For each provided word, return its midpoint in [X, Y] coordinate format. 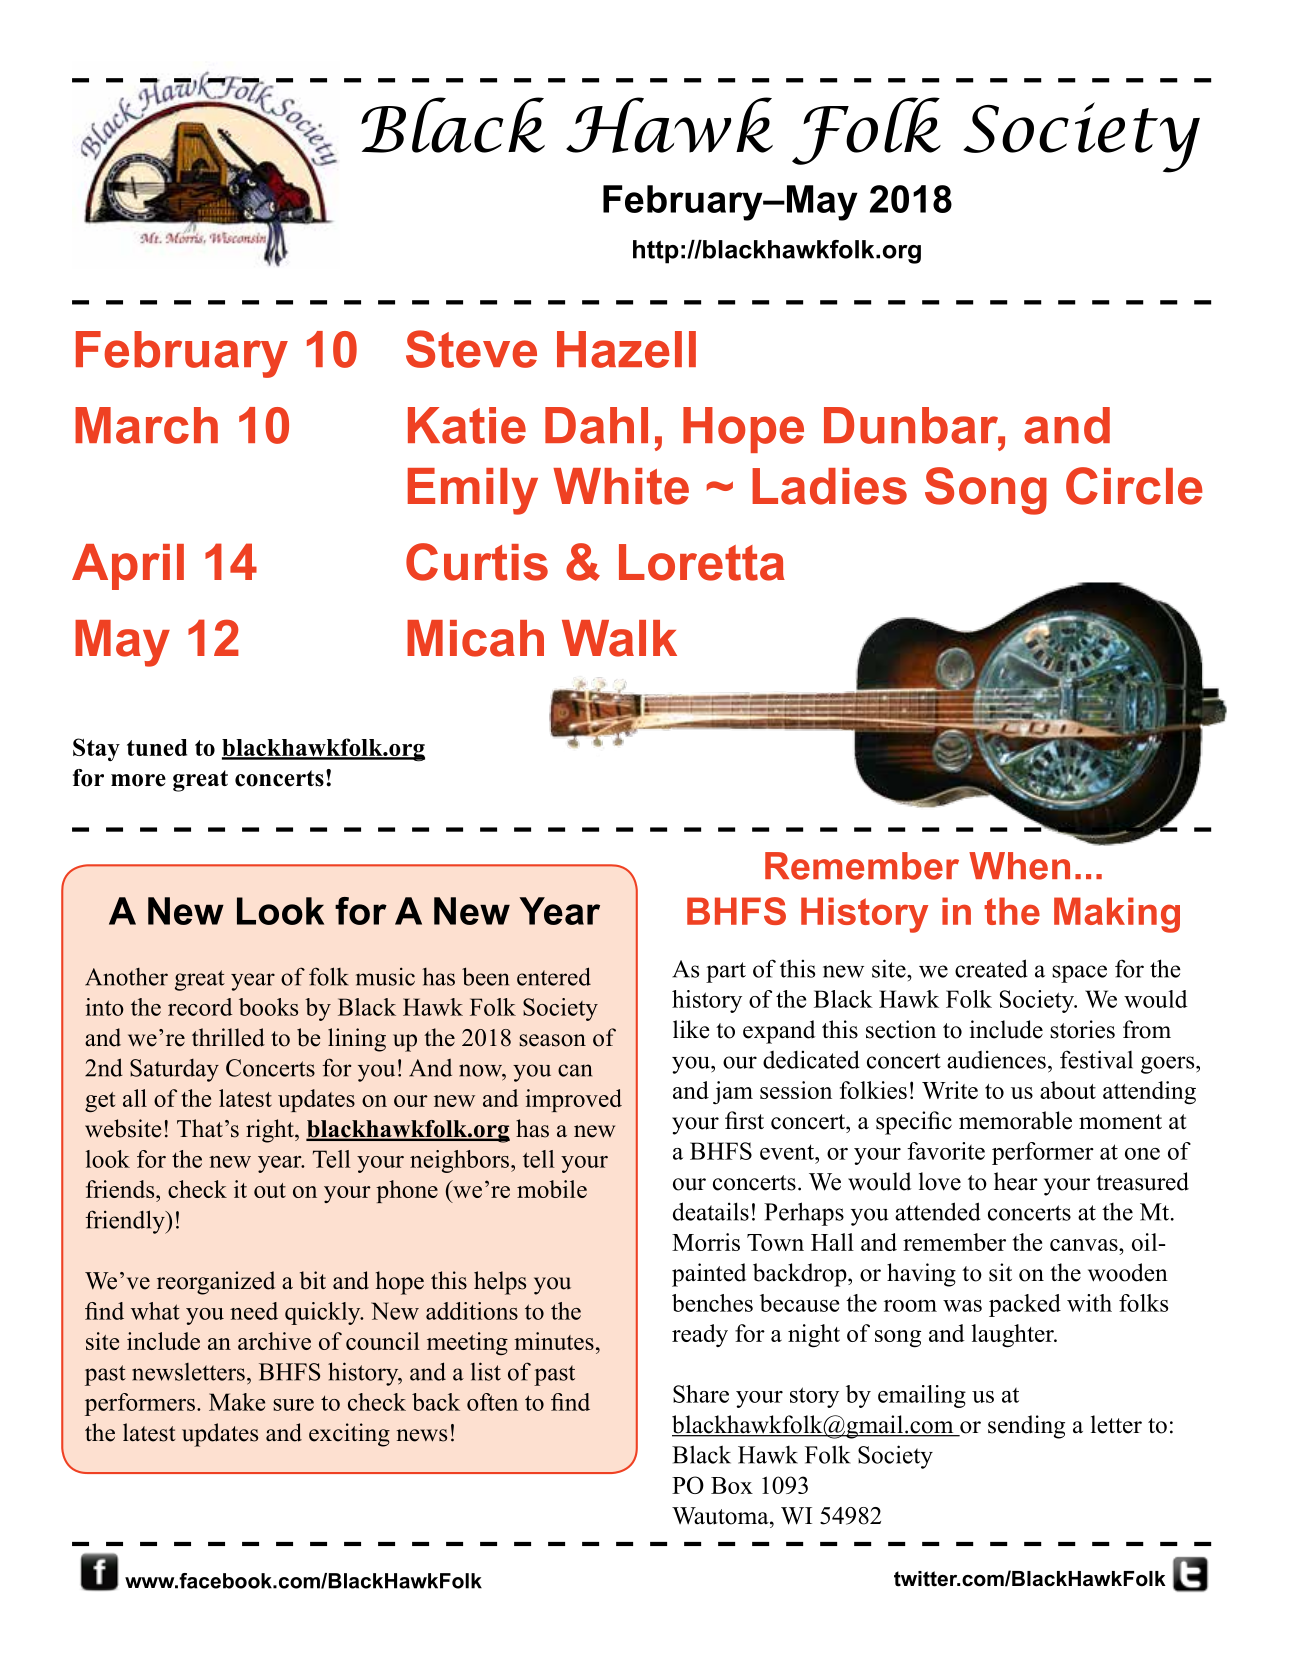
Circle [1134, 486]
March [146, 425]
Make [237, 1402]
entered [554, 976]
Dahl [596, 425]
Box [732, 1485]
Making [1117, 915]
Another [126, 977]
